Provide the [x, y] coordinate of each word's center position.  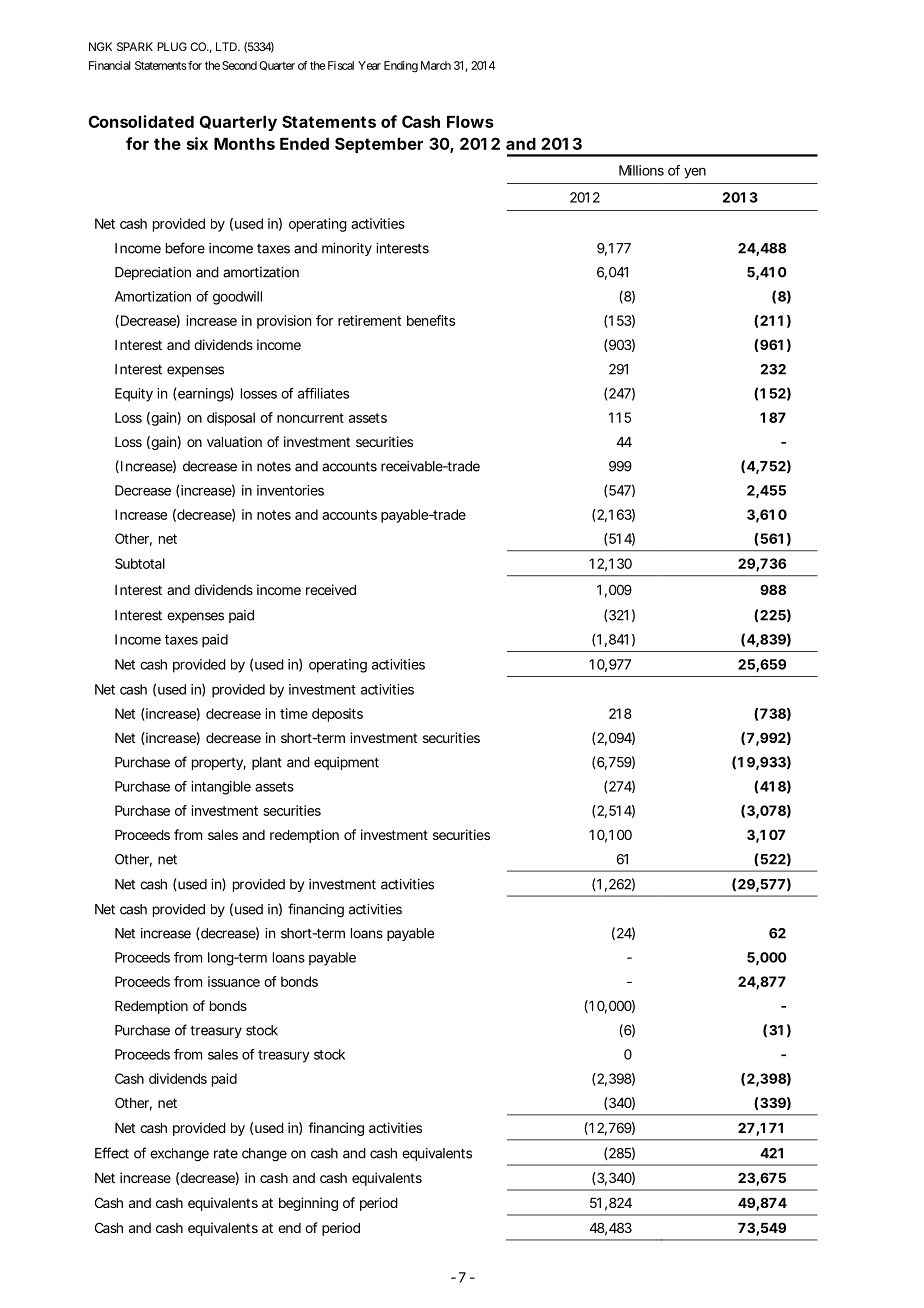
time [294, 713]
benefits [431, 320]
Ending [401, 67]
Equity [134, 395]
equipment [346, 763]
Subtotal [140, 563]
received [331, 589]
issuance [234, 981]
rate [226, 1154]
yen [695, 173]
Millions [641, 170]
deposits [337, 715]
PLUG [172, 46]
